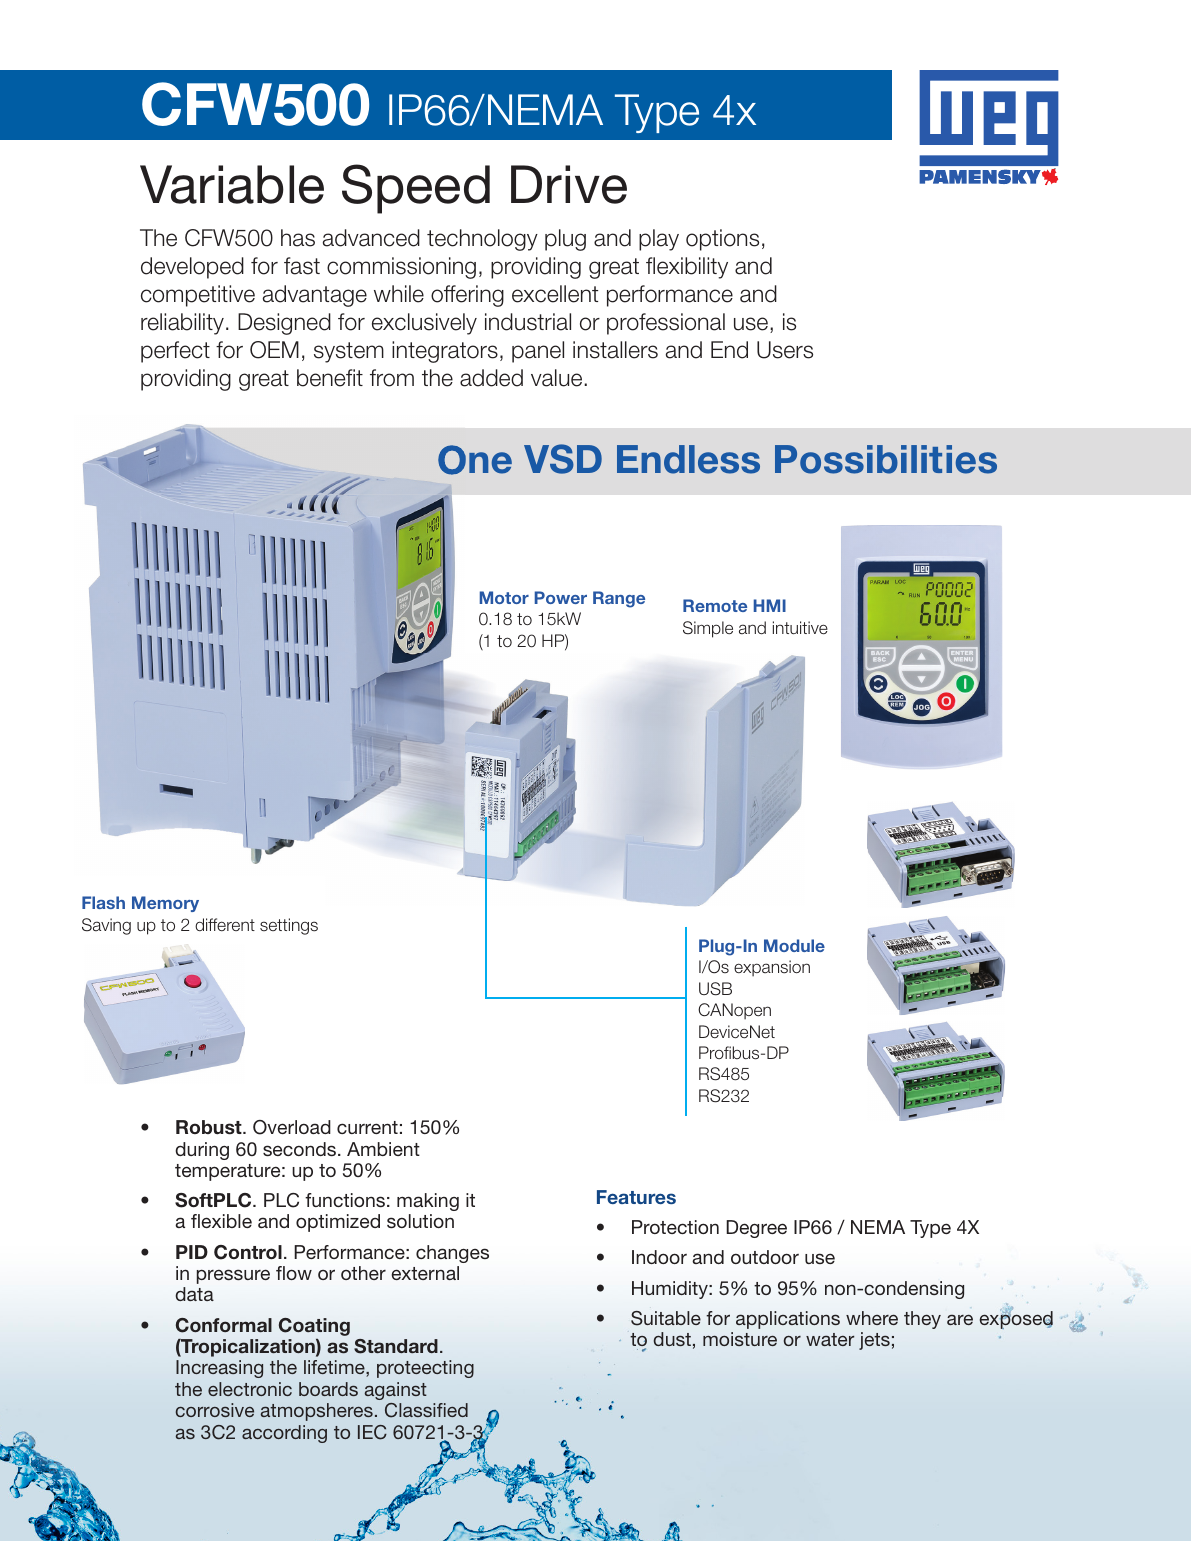 The width and height of the document is (1191, 1541). Describe the element at coordinates (232, 184) in the document. I see `Variable` at that location.
